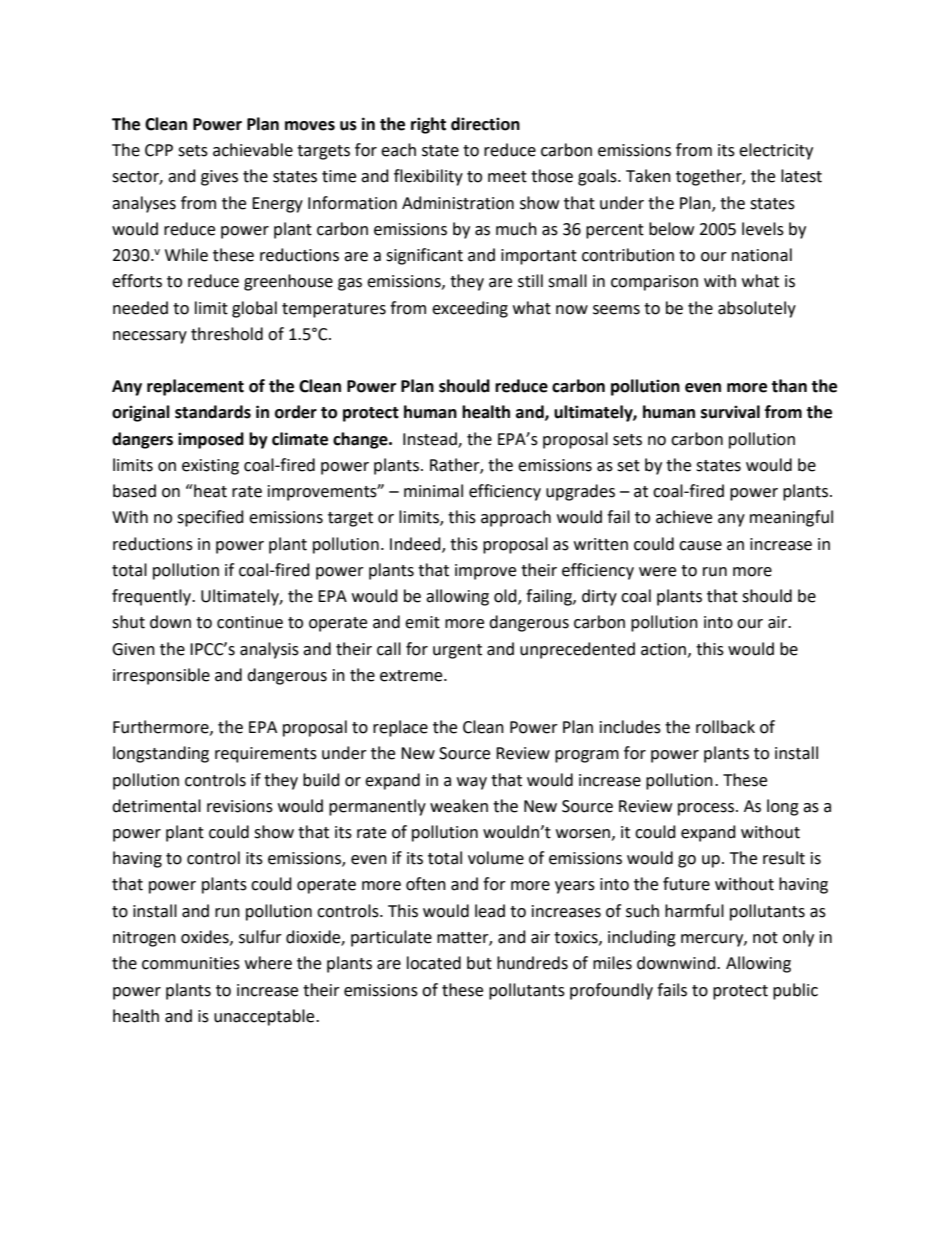 The width and height of the page is (952, 1233). What do you see at coordinates (776, 151) in the page?
I see `electricity` at bounding box center [776, 151].
